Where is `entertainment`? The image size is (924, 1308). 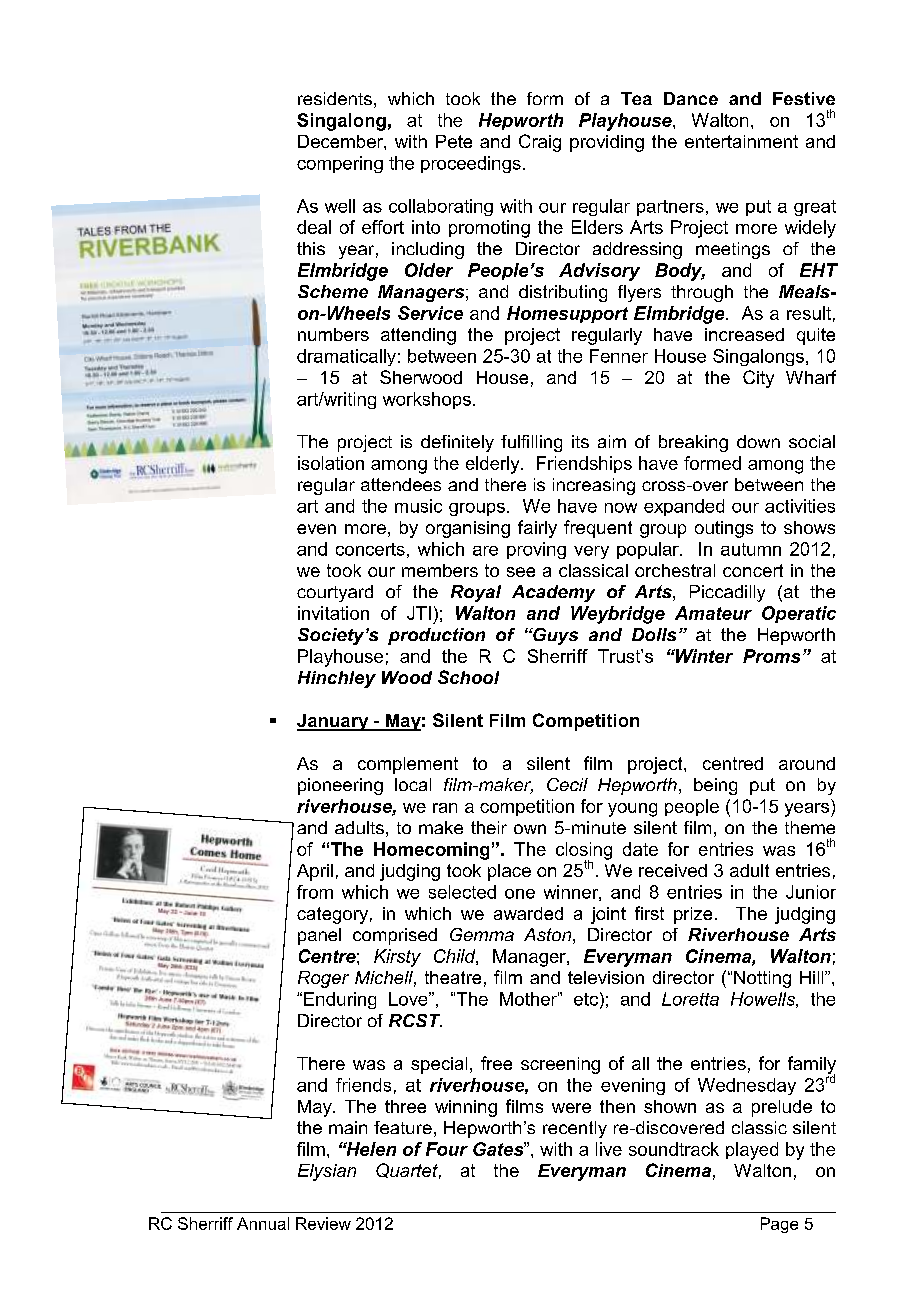 entertainment is located at coordinates (741, 141).
